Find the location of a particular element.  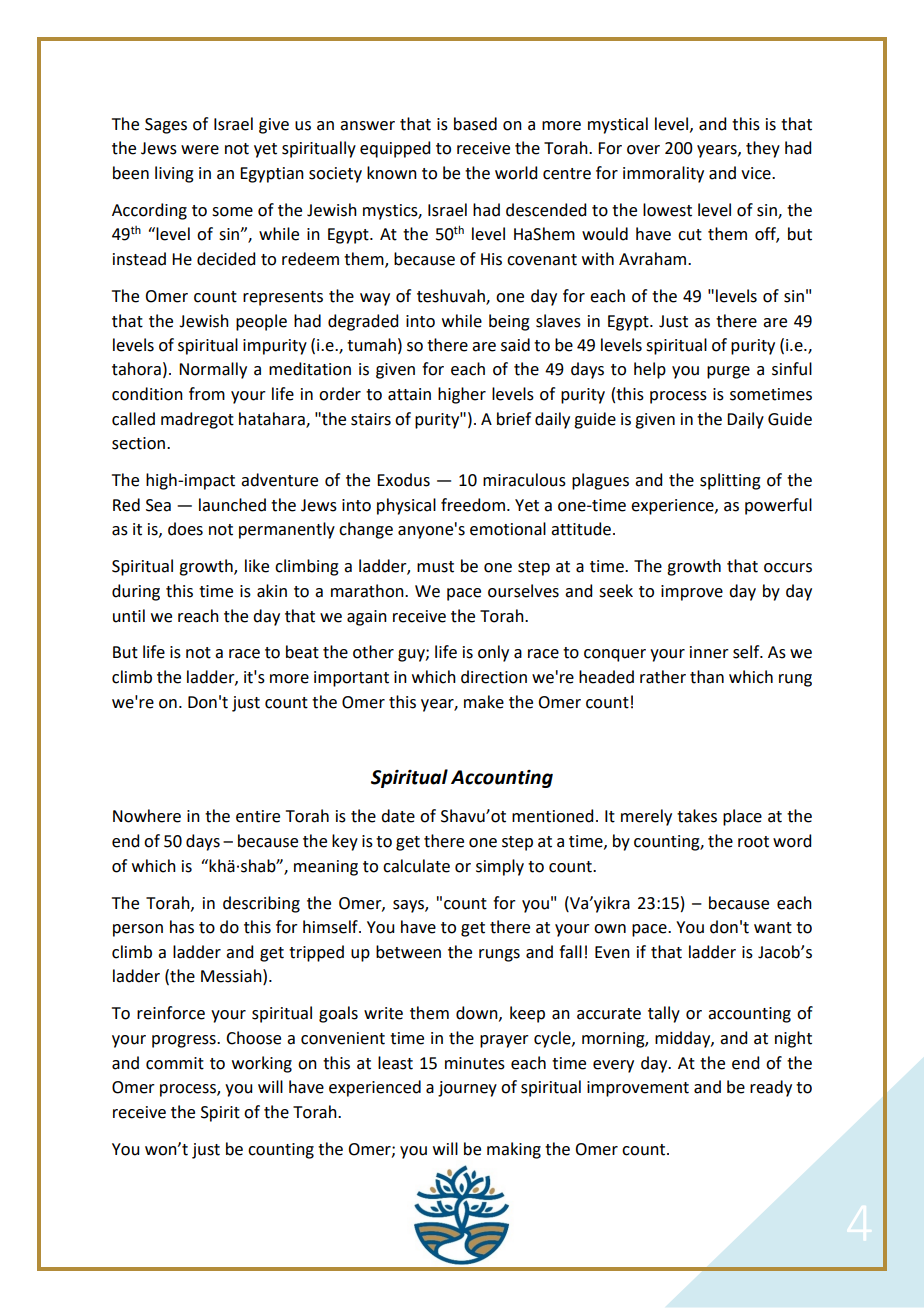

minutes is located at coordinates (475, 1063).
